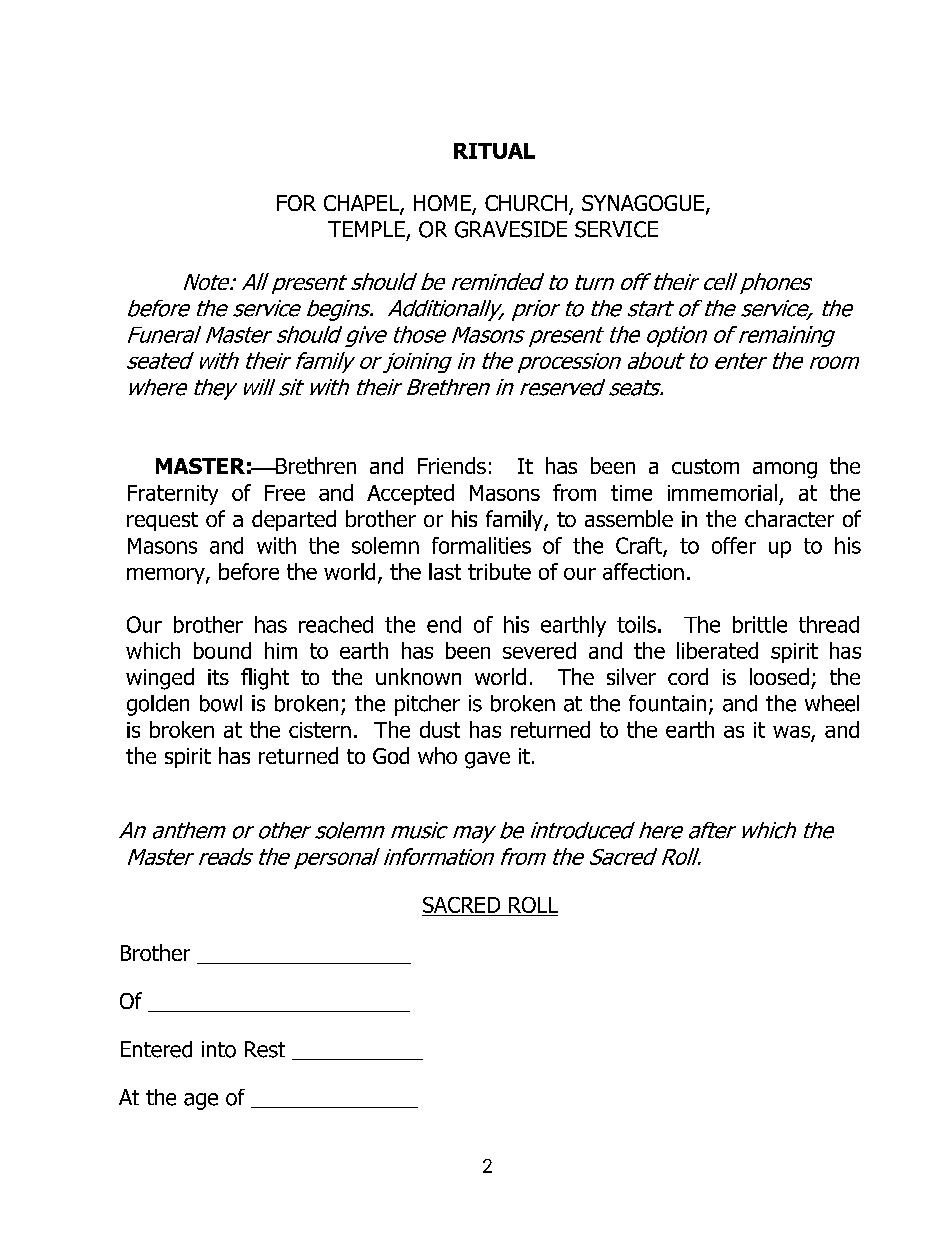 This image has height=1233, width=952. Describe the element at coordinates (494, 151) in the image. I see `RITUAL` at that location.
